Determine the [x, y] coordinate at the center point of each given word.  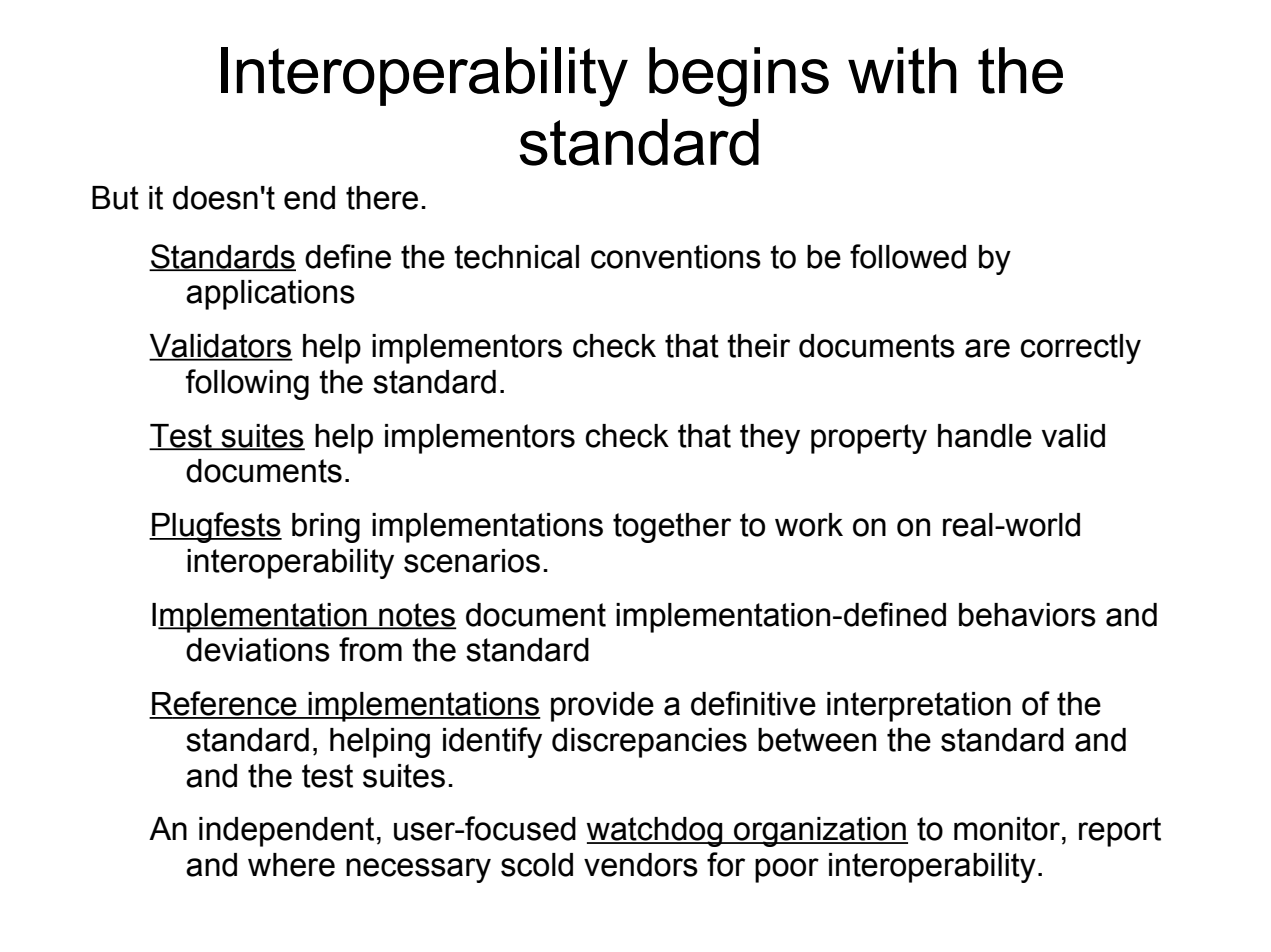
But [115, 198]
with [902, 70]
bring [326, 528]
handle [985, 436]
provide [602, 707]
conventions [676, 257]
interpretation [919, 707]
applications [270, 295]
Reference [224, 704]
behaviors [1027, 615]
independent [286, 832]
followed [908, 256]
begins [739, 77]
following [247, 384]
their [758, 346]
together [672, 528]
